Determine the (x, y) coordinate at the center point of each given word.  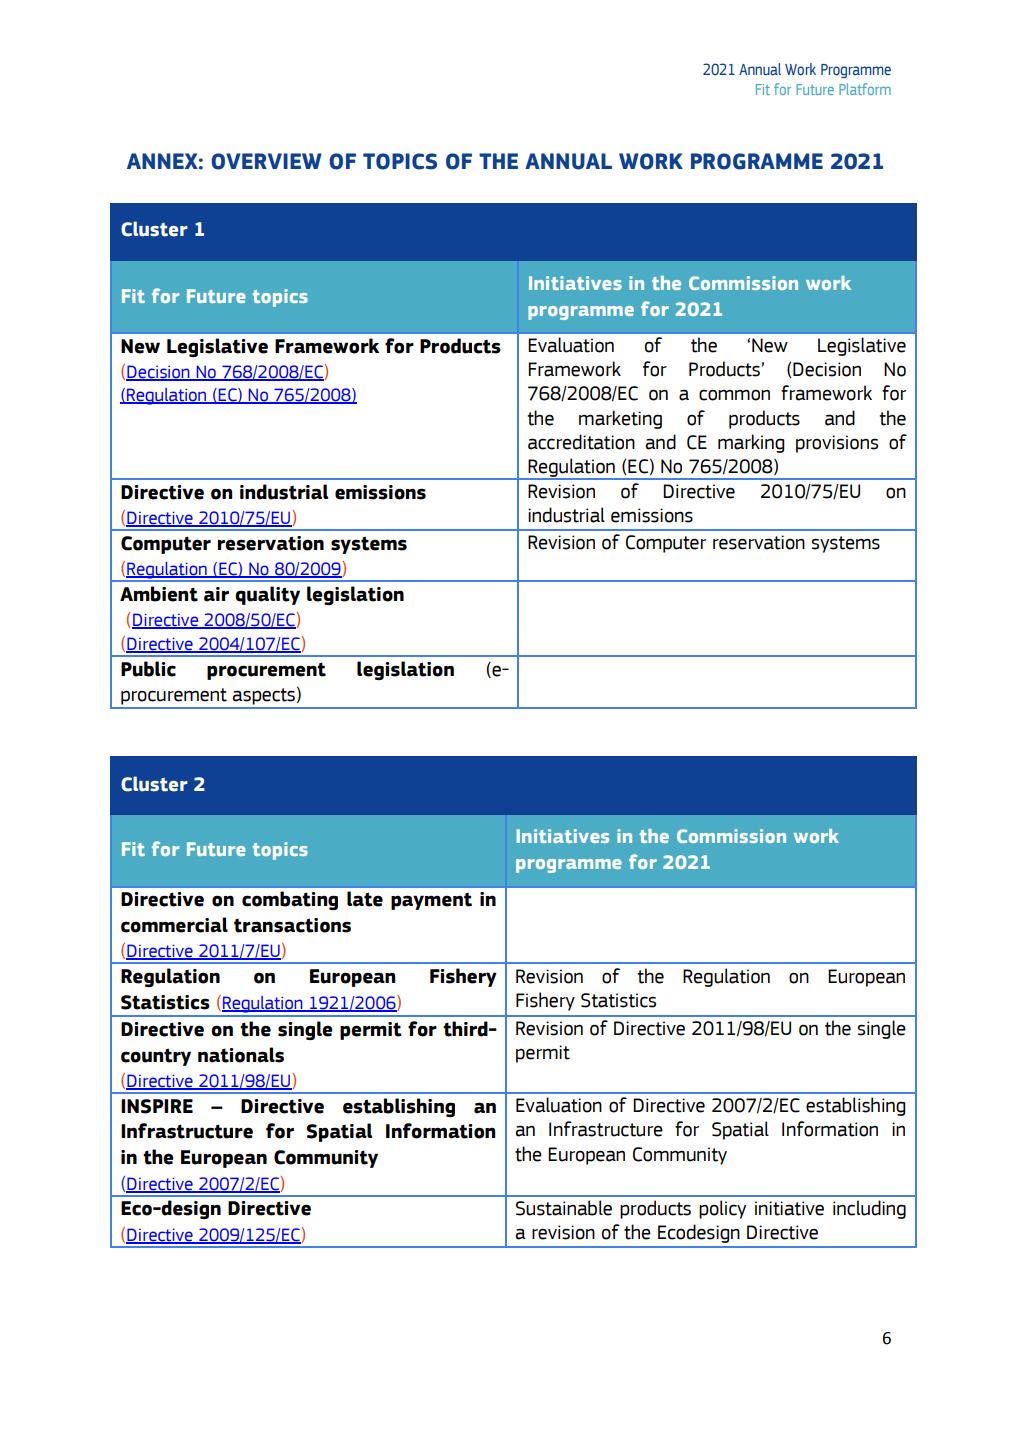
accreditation (581, 442)
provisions (837, 444)
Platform (865, 89)
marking (751, 443)
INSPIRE (157, 1106)
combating (290, 900)
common (734, 395)
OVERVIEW (266, 161)
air (216, 594)
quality (267, 595)
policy (722, 1209)
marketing (620, 419)
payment (431, 901)
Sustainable (564, 1208)
